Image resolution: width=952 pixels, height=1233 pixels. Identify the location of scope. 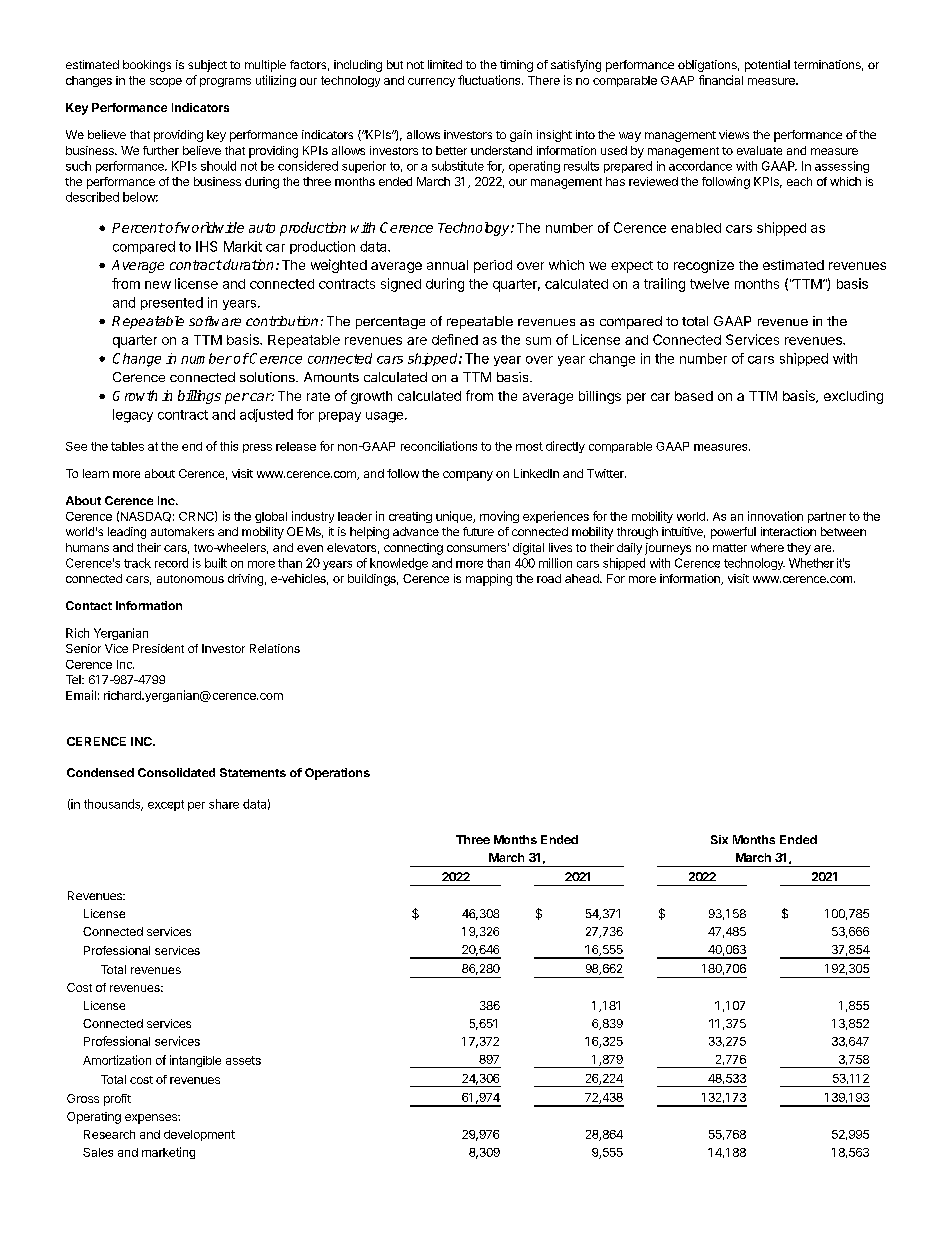
(166, 82).
